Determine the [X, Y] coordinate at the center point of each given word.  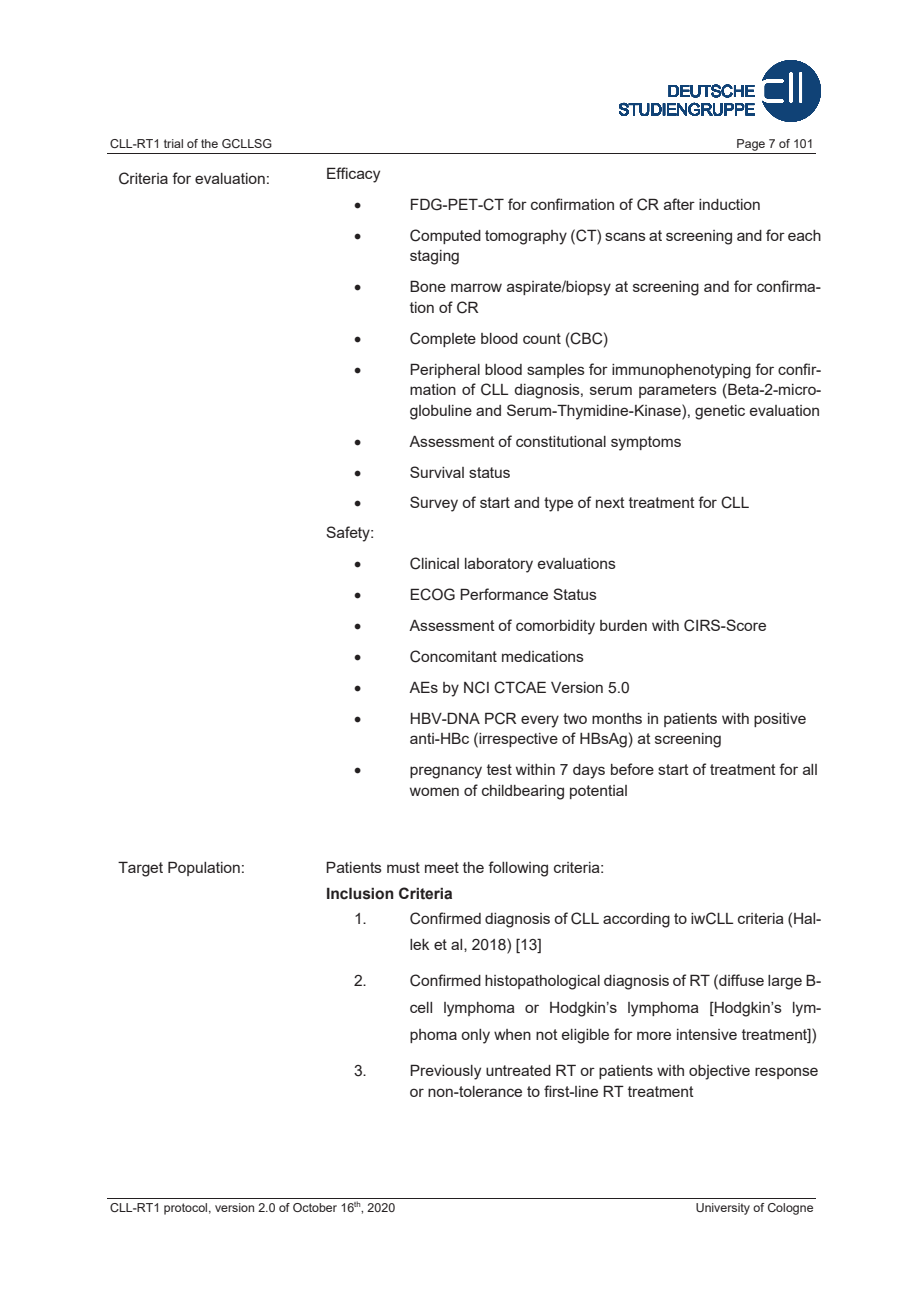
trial [173, 143]
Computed [445, 236]
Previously [445, 1072]
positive [780, 720]
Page [751, 146]
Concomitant [453, 656]
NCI [476, 687]
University [723, 1209]
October [315, 1207]
